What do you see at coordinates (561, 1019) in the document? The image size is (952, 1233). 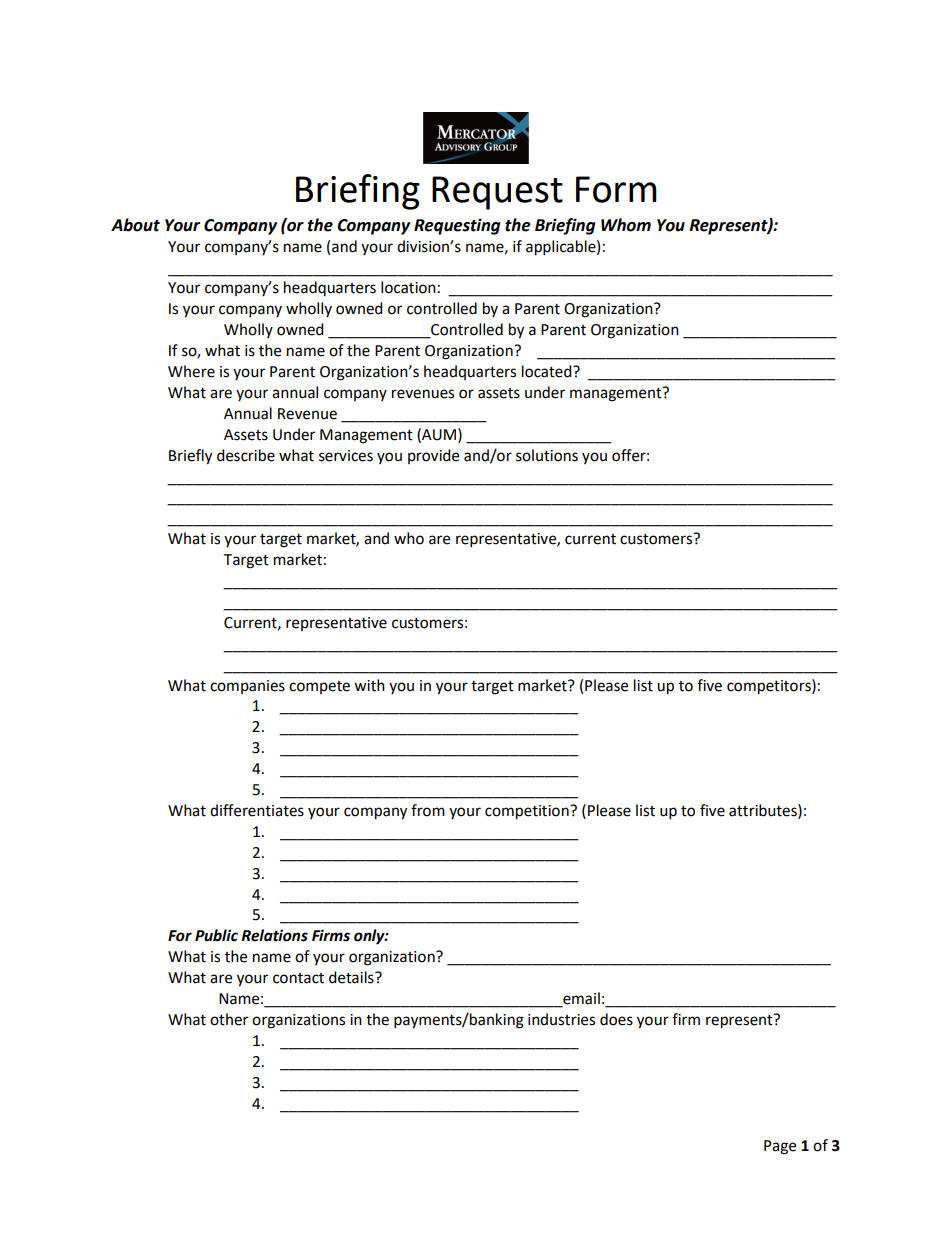 I see `industries` at bounding box center [561, 1019].
